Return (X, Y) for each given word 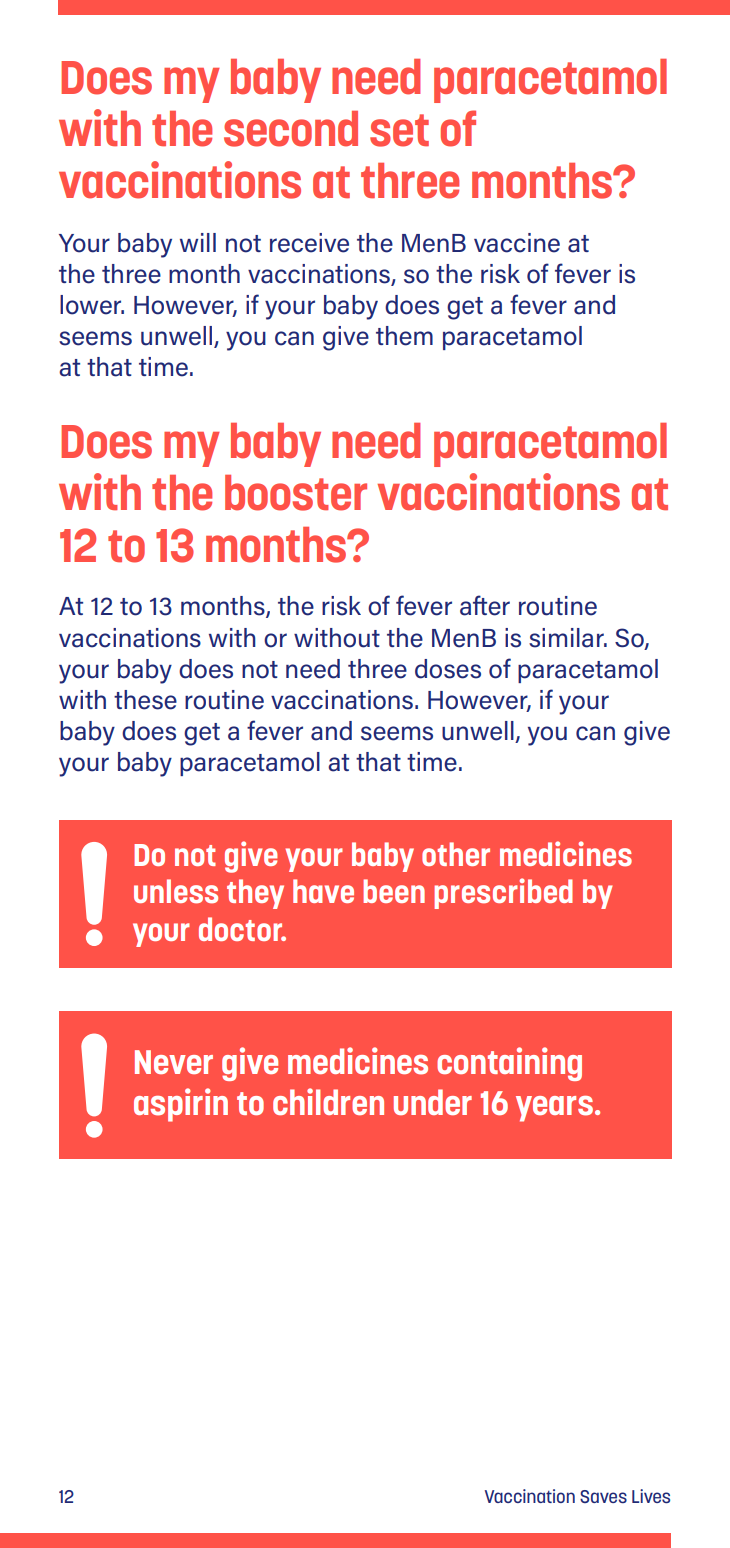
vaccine (517, 243)
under (433, 1102)
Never (174, 1062)
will (198, 242)
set (399, 130)
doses (448, 669)
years (556, 1109)
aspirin (181, 1105)
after (485, 605)
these (145, 700)
